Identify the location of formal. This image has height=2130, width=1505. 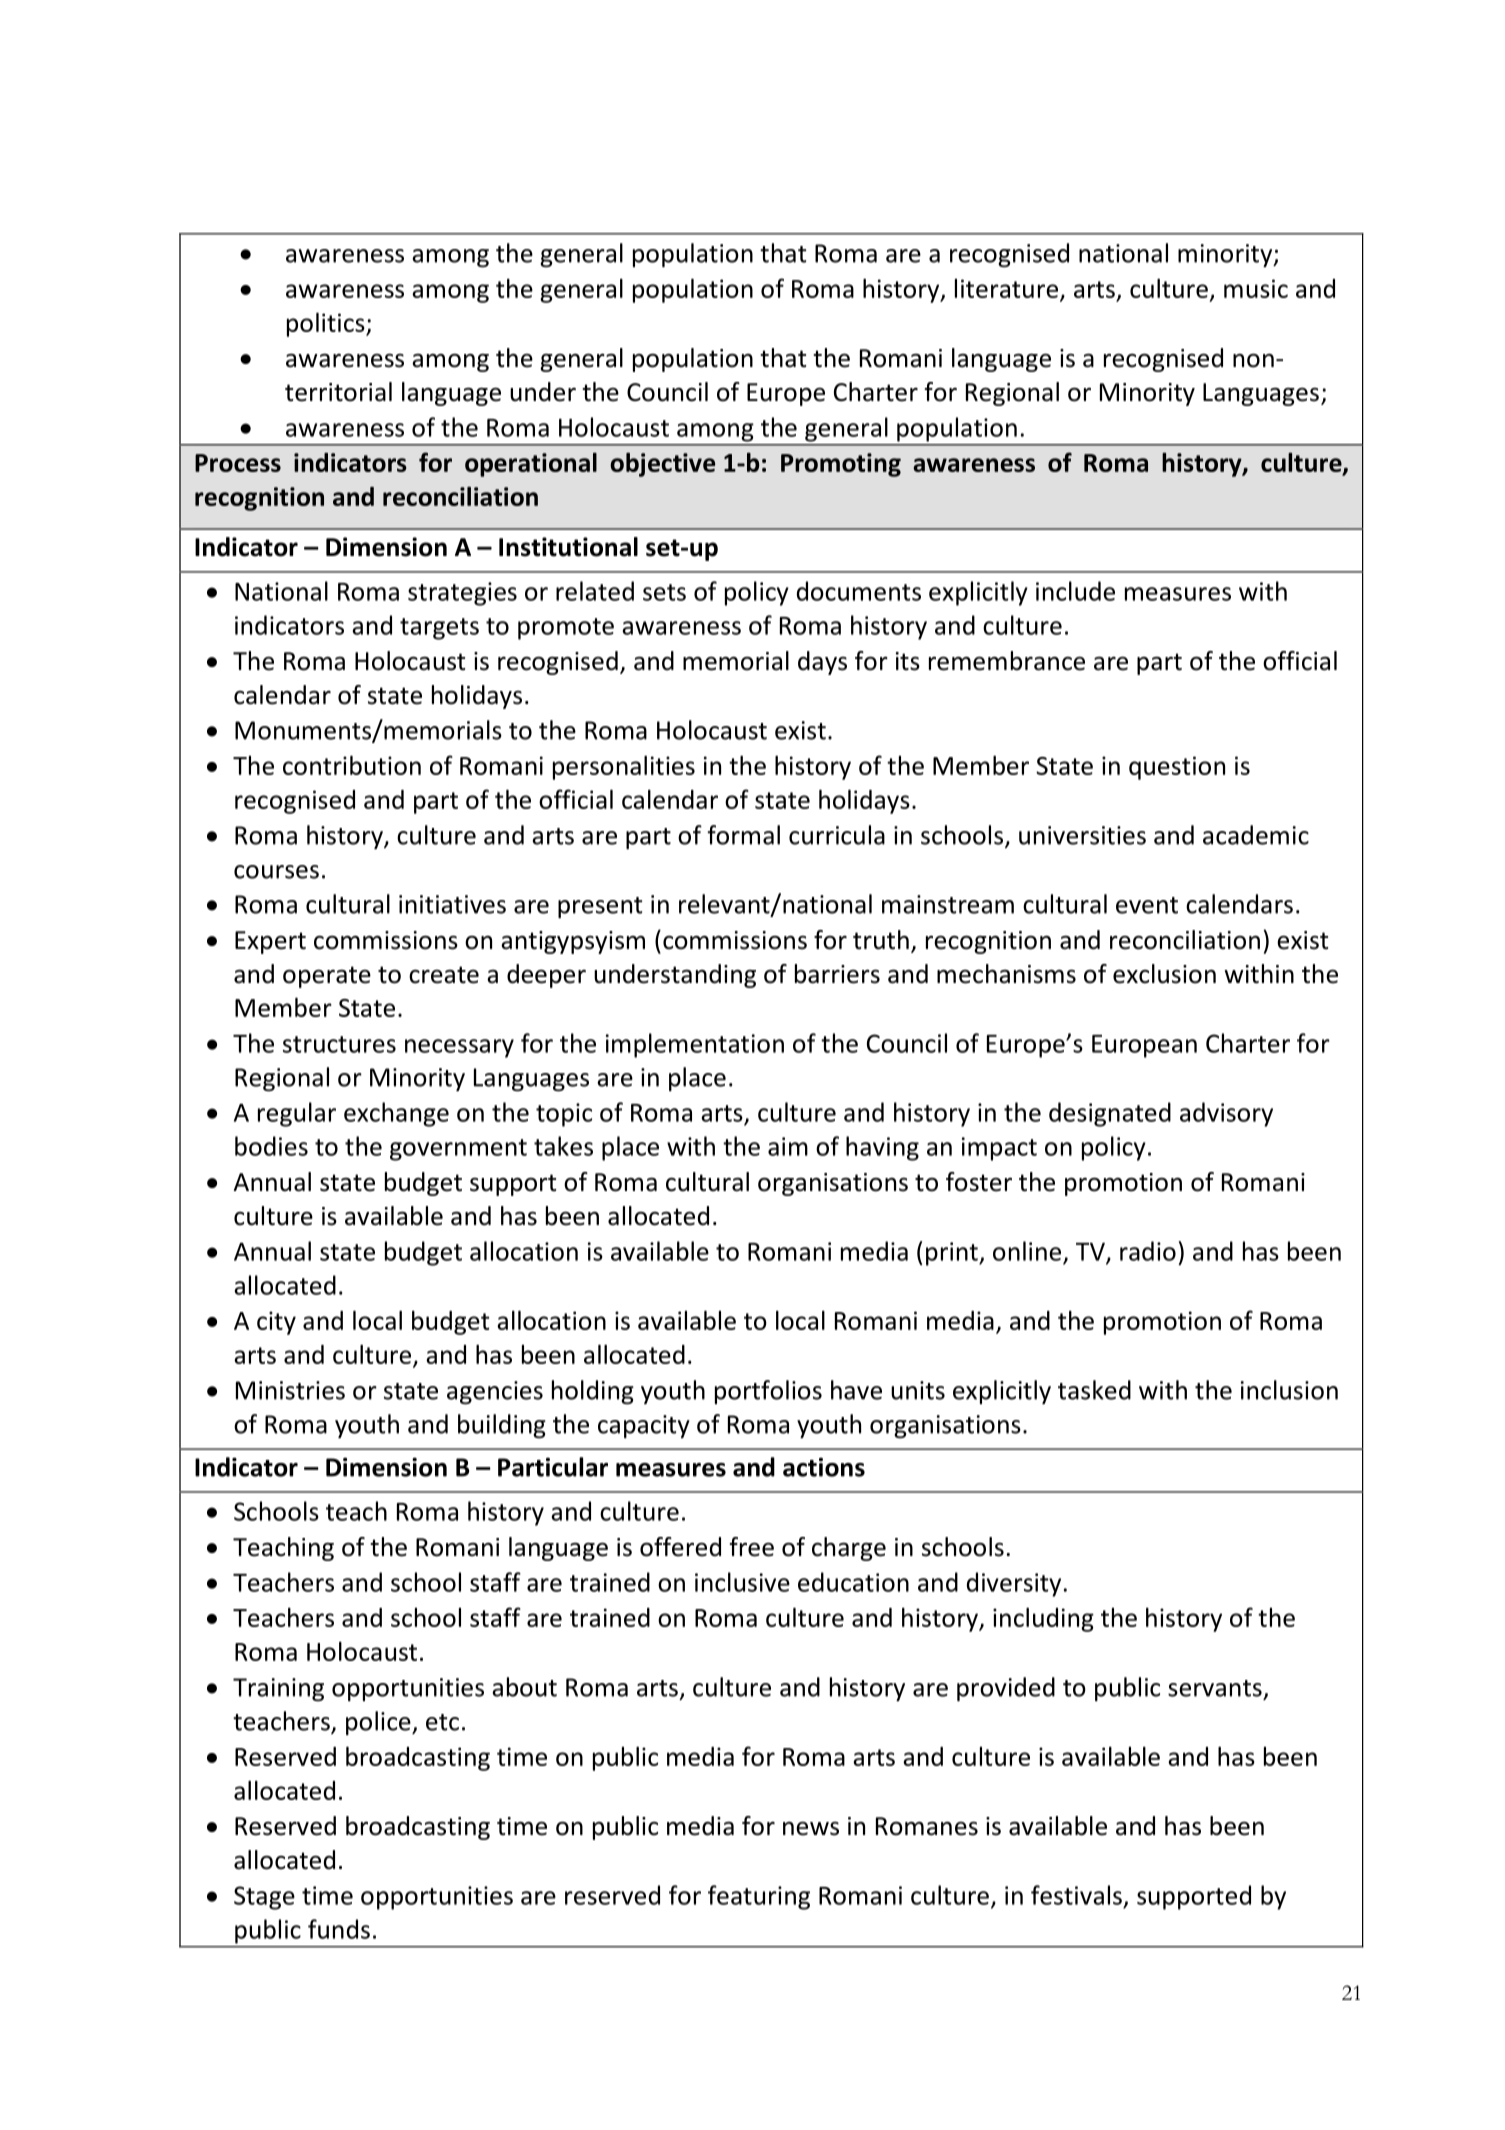
(743, 835).
